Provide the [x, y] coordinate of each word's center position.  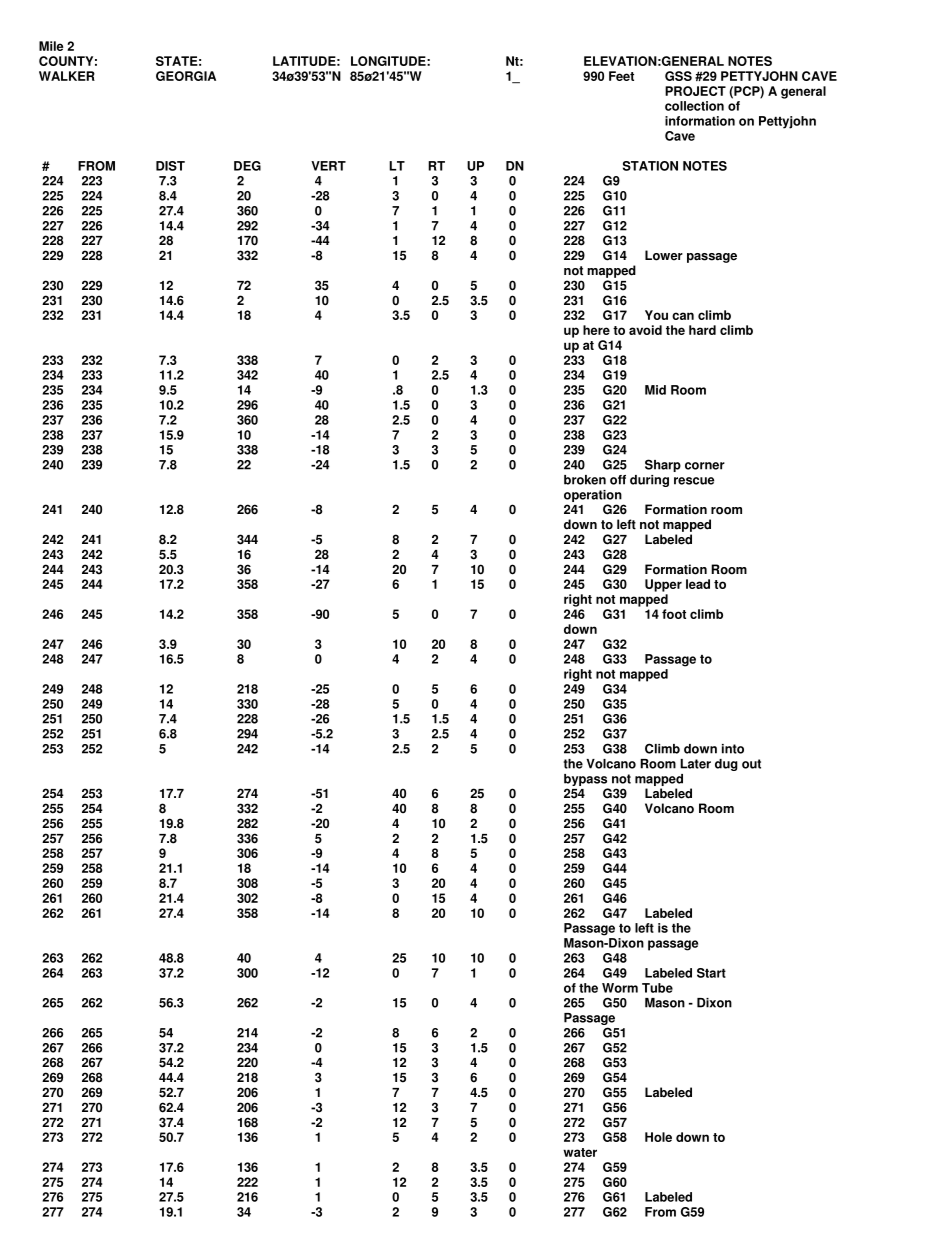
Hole [658, 1137]
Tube [657, 988]
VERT [328, 166]
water [580, 1152]
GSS [678, 76]
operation [593, 496]
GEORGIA [186, 76]
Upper [663, 585]
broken [585, 480]
